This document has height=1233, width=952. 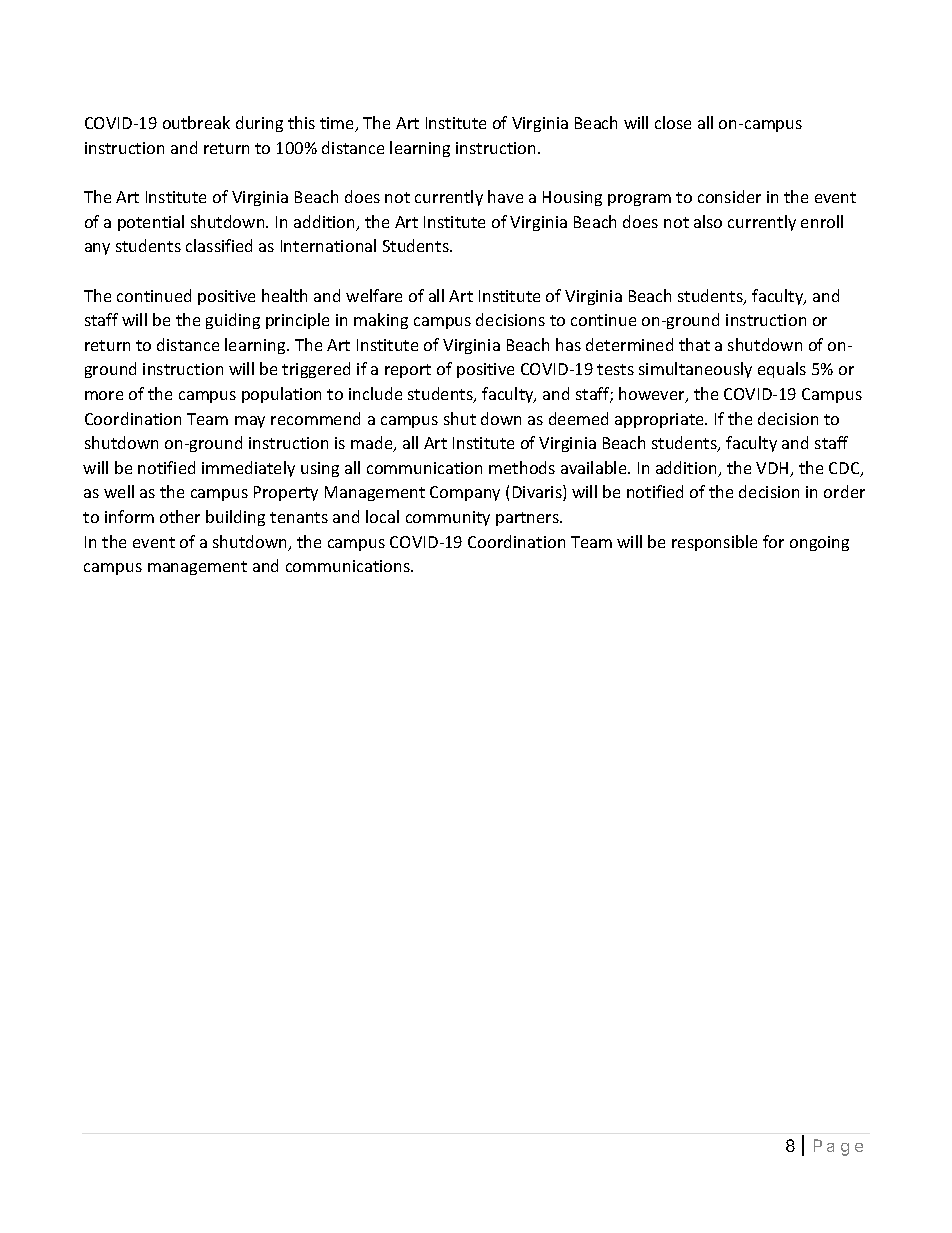 What do you see at coordinates (196, 122) in the document?
I see `outbreak` at bounding box center [196, 122].
